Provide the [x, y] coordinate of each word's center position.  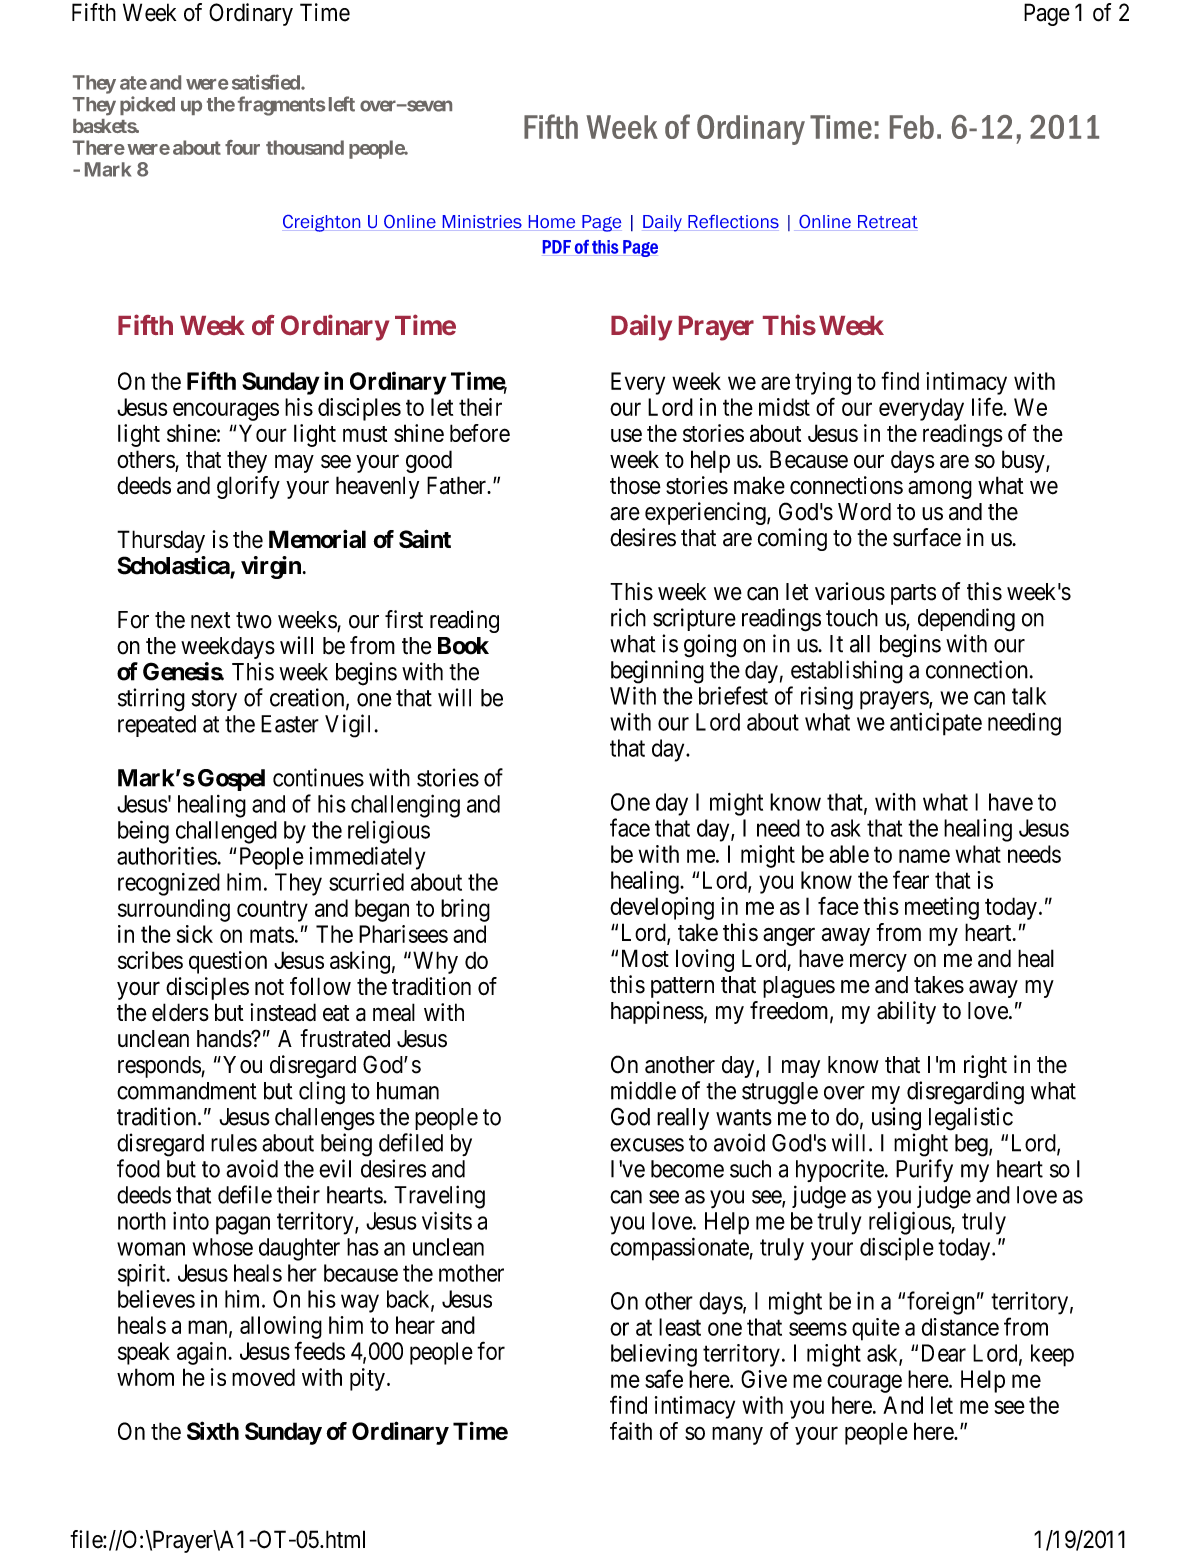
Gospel [231, 780]
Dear [944, 1353]
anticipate [936, 724]
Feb [912, 127]
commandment [187, 1091]
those [635, 485]
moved [263, 1377]
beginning [657, 672]
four [242, 147]
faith [631, 1431]
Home [552, 221]
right [985, 1066]
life [988, 406]
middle [643, 1090]
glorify [248, 487]
